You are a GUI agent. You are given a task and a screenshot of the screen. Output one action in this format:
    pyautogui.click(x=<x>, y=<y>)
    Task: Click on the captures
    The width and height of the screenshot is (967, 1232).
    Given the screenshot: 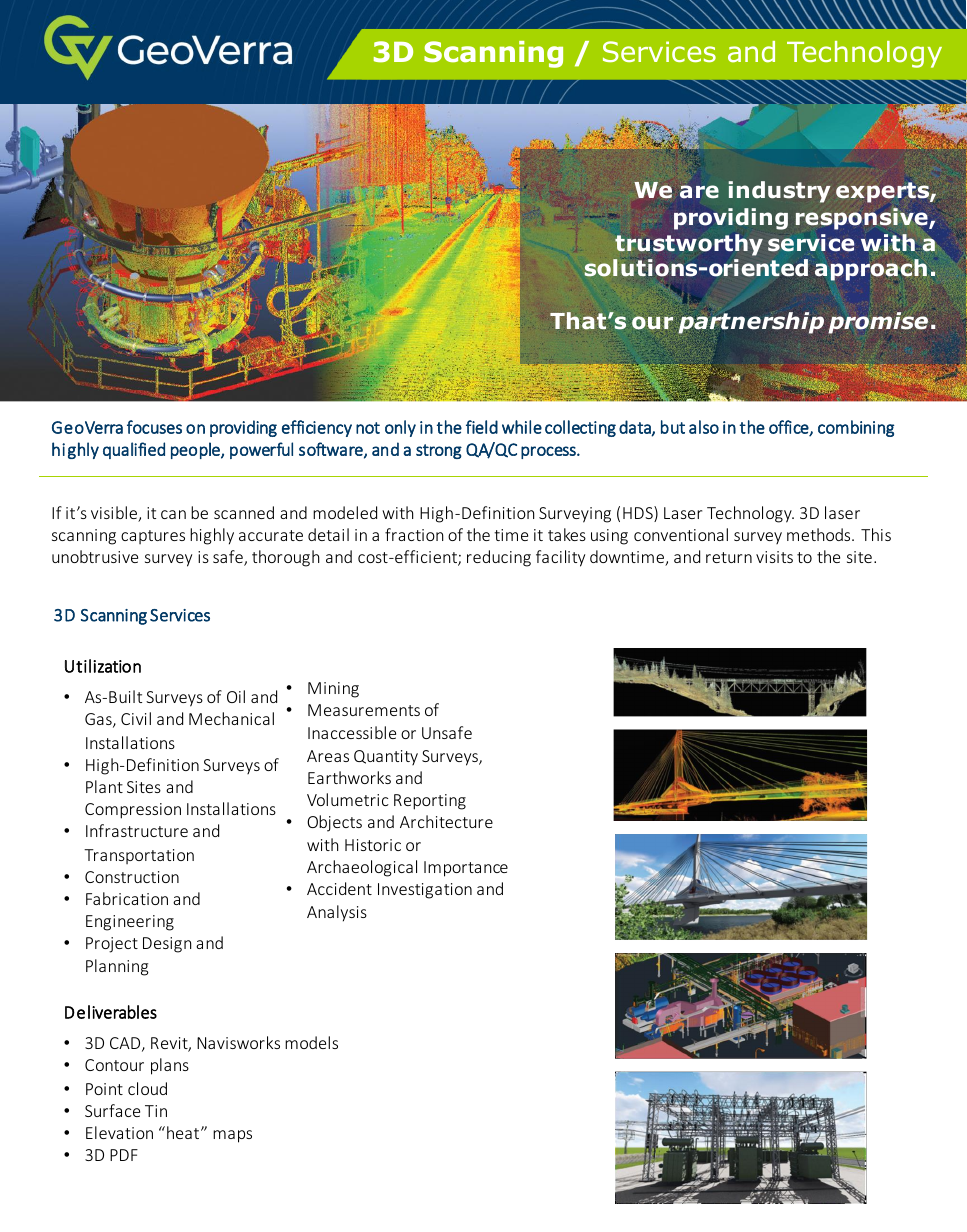 What is the action you would take?
    pyautogui.click(x=153, y=537)
